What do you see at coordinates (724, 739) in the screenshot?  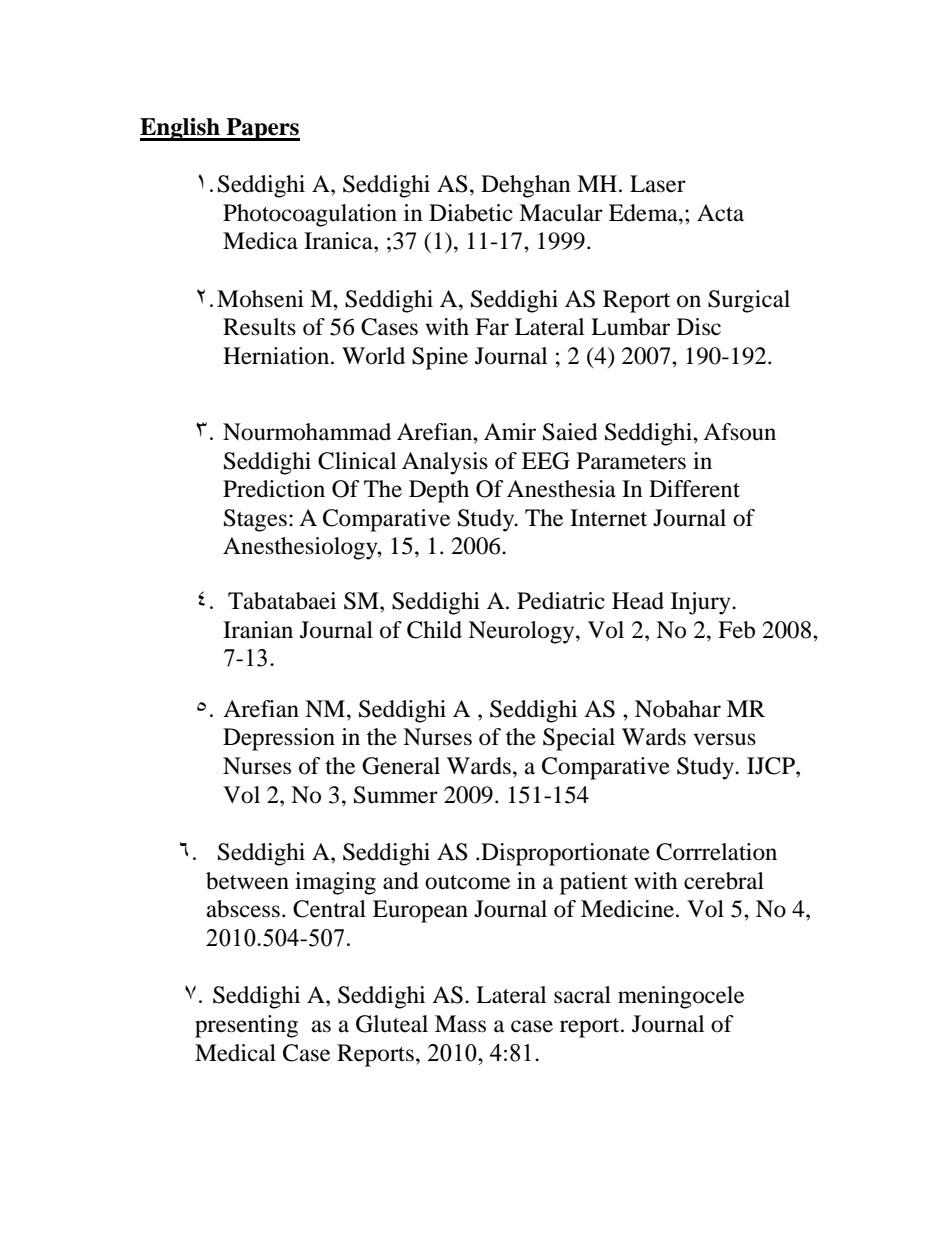 I see `versus` at bounding box center [724, 739].
